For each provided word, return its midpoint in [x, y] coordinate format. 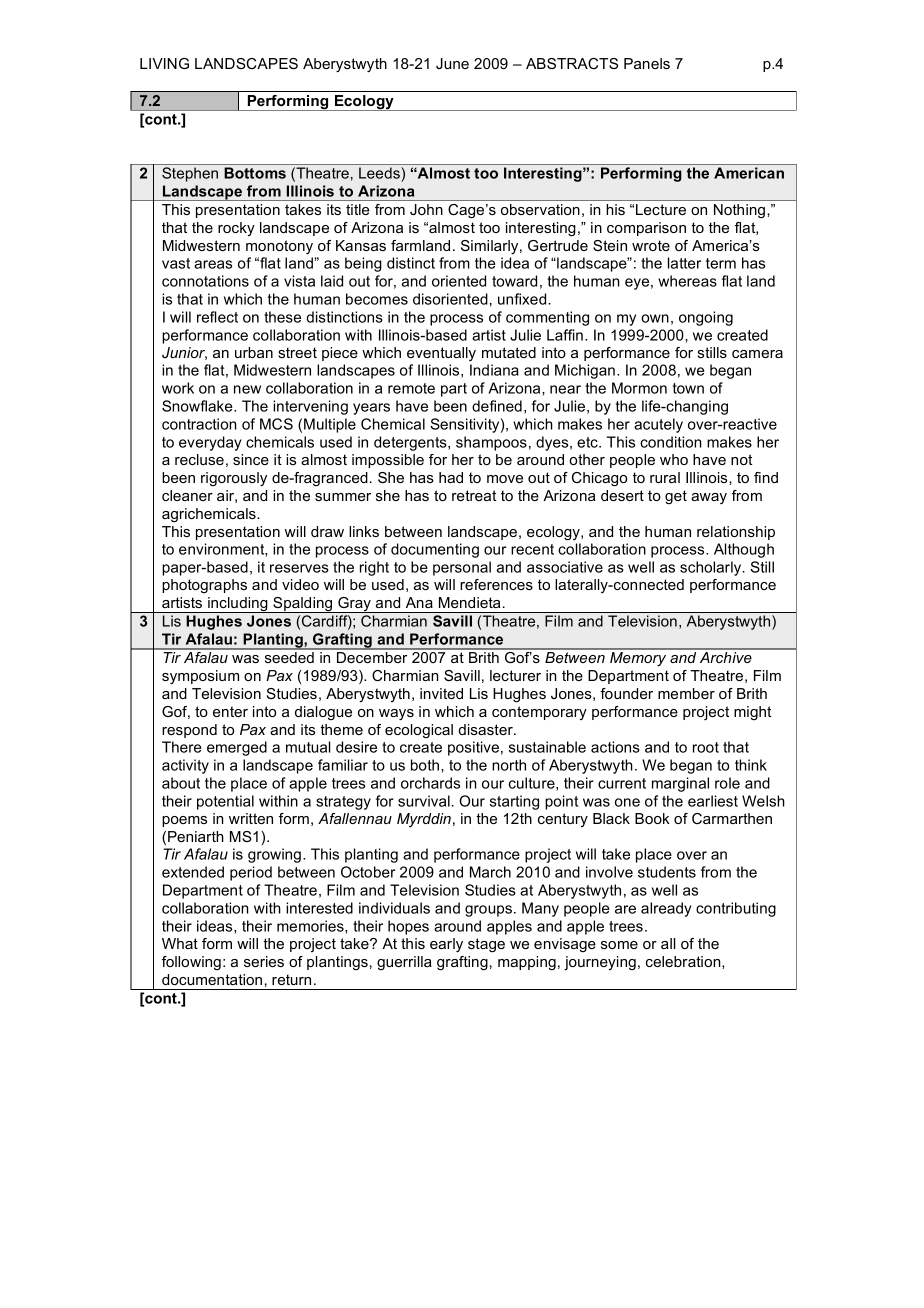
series [264, 961]
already [666, 909]
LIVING [164, 63]
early [446, 945]
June [452, 63]
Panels [647, 63]
